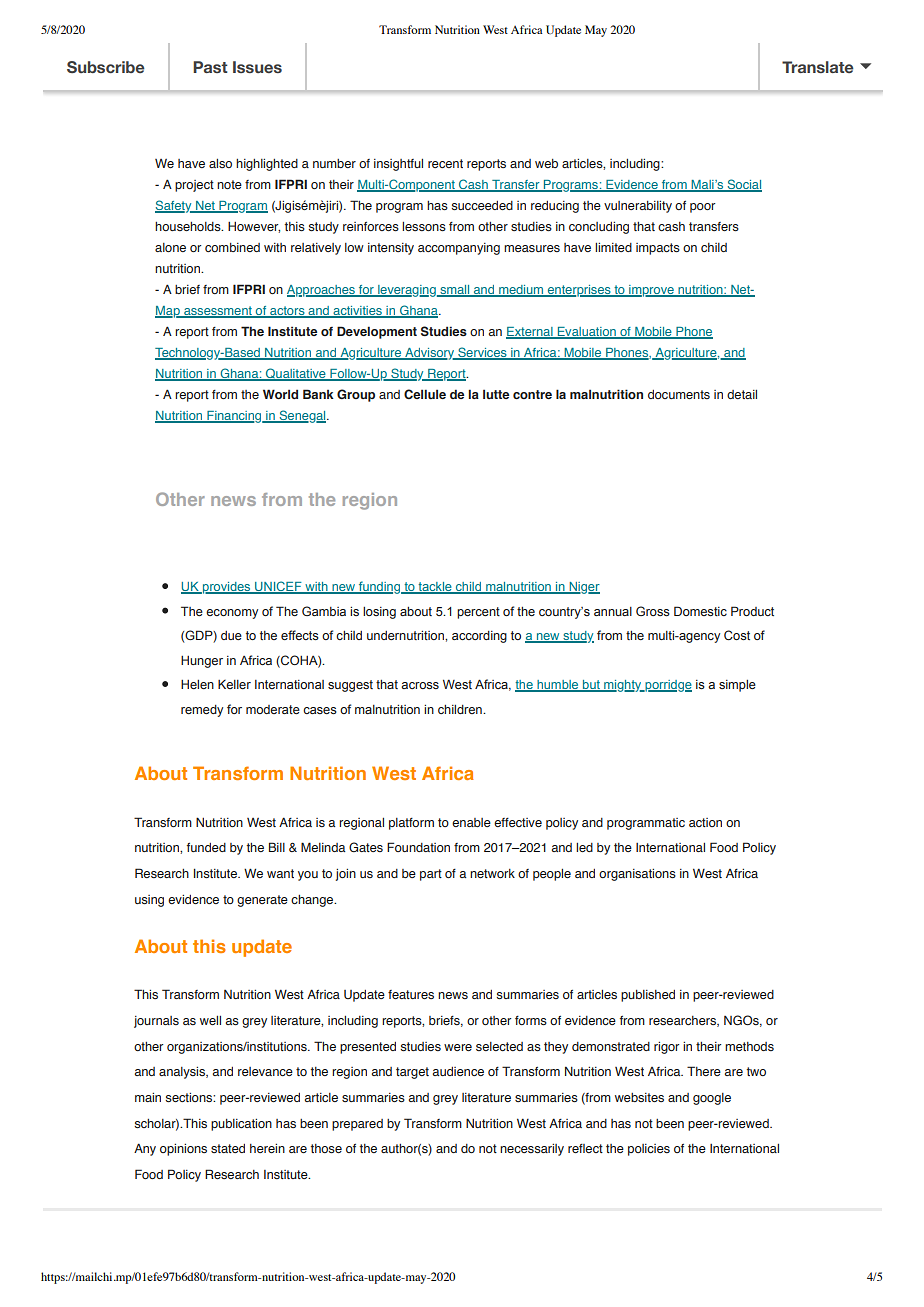 This screenshot has height=1307, width=924. I want to click on Product, so click(752, 611).
